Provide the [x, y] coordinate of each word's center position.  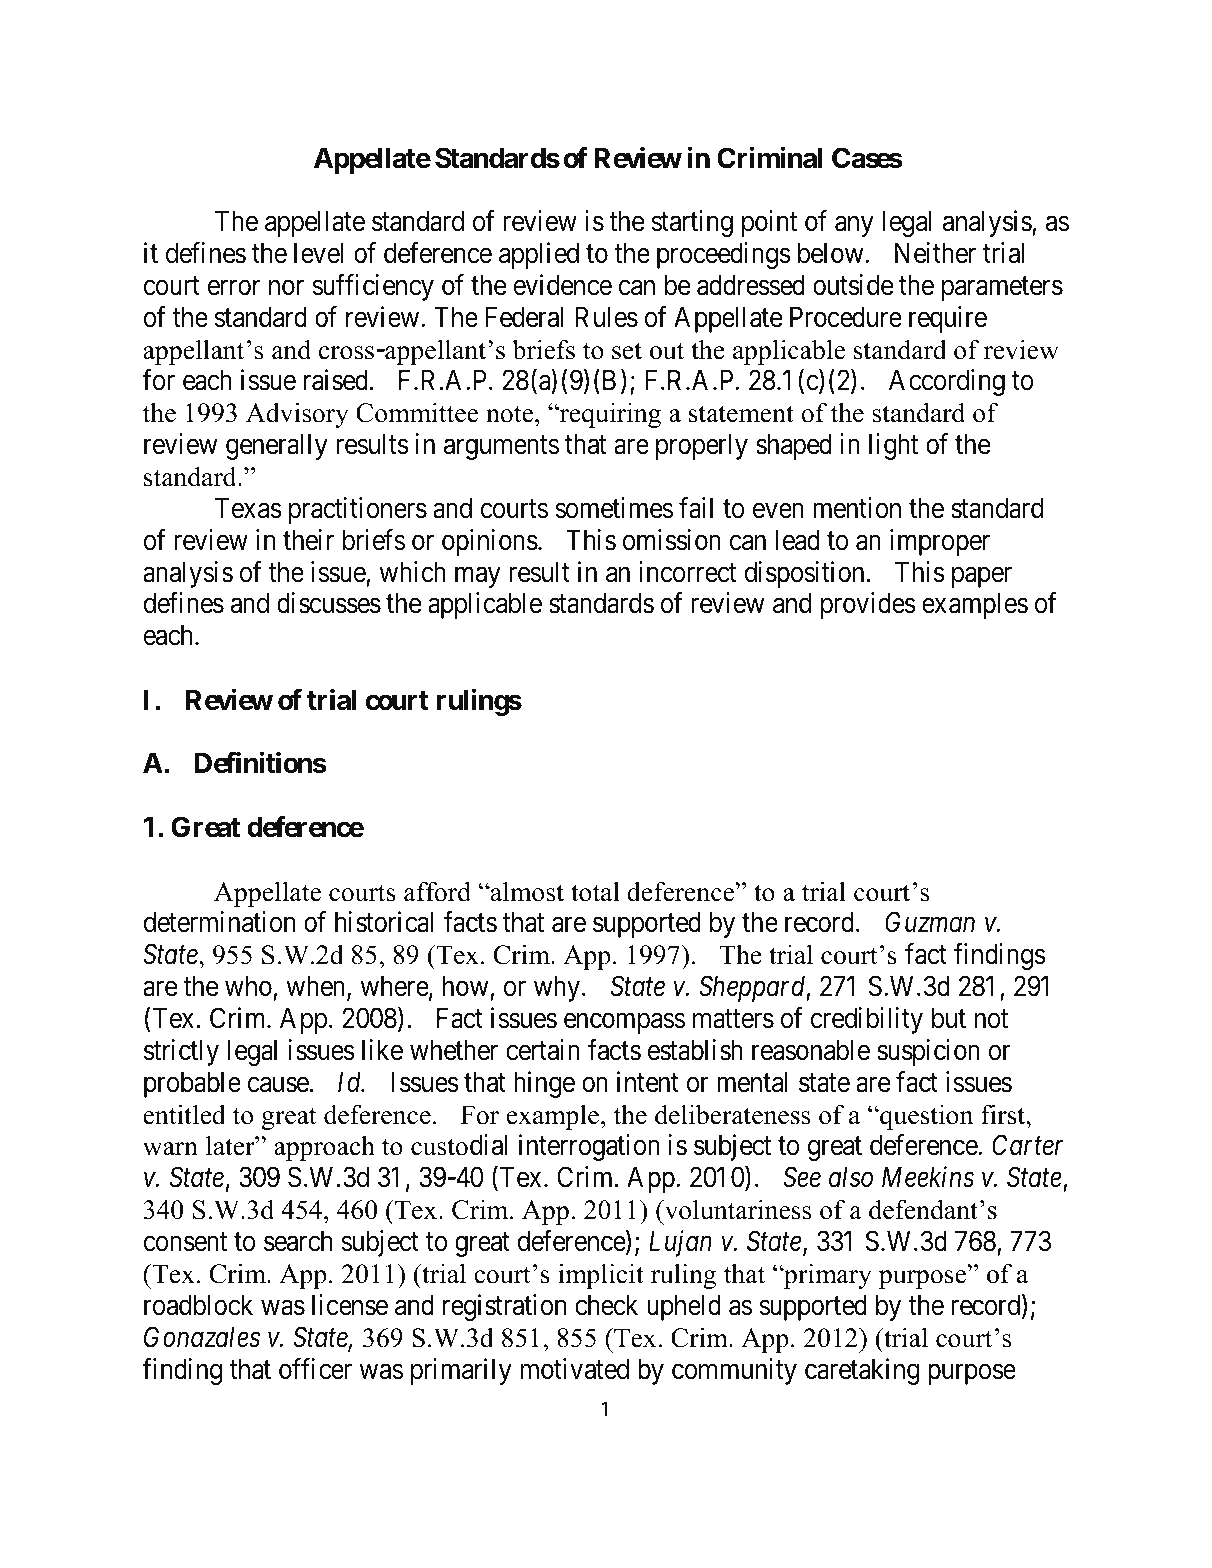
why [557, 988]
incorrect [688, 572]
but [949, 1018]
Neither [935, 253]
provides [868, 606]
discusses [329, 603]
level [318, 253]
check [606, 1305]
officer [315, 1369]
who [248, 986]
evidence [562, 285]
